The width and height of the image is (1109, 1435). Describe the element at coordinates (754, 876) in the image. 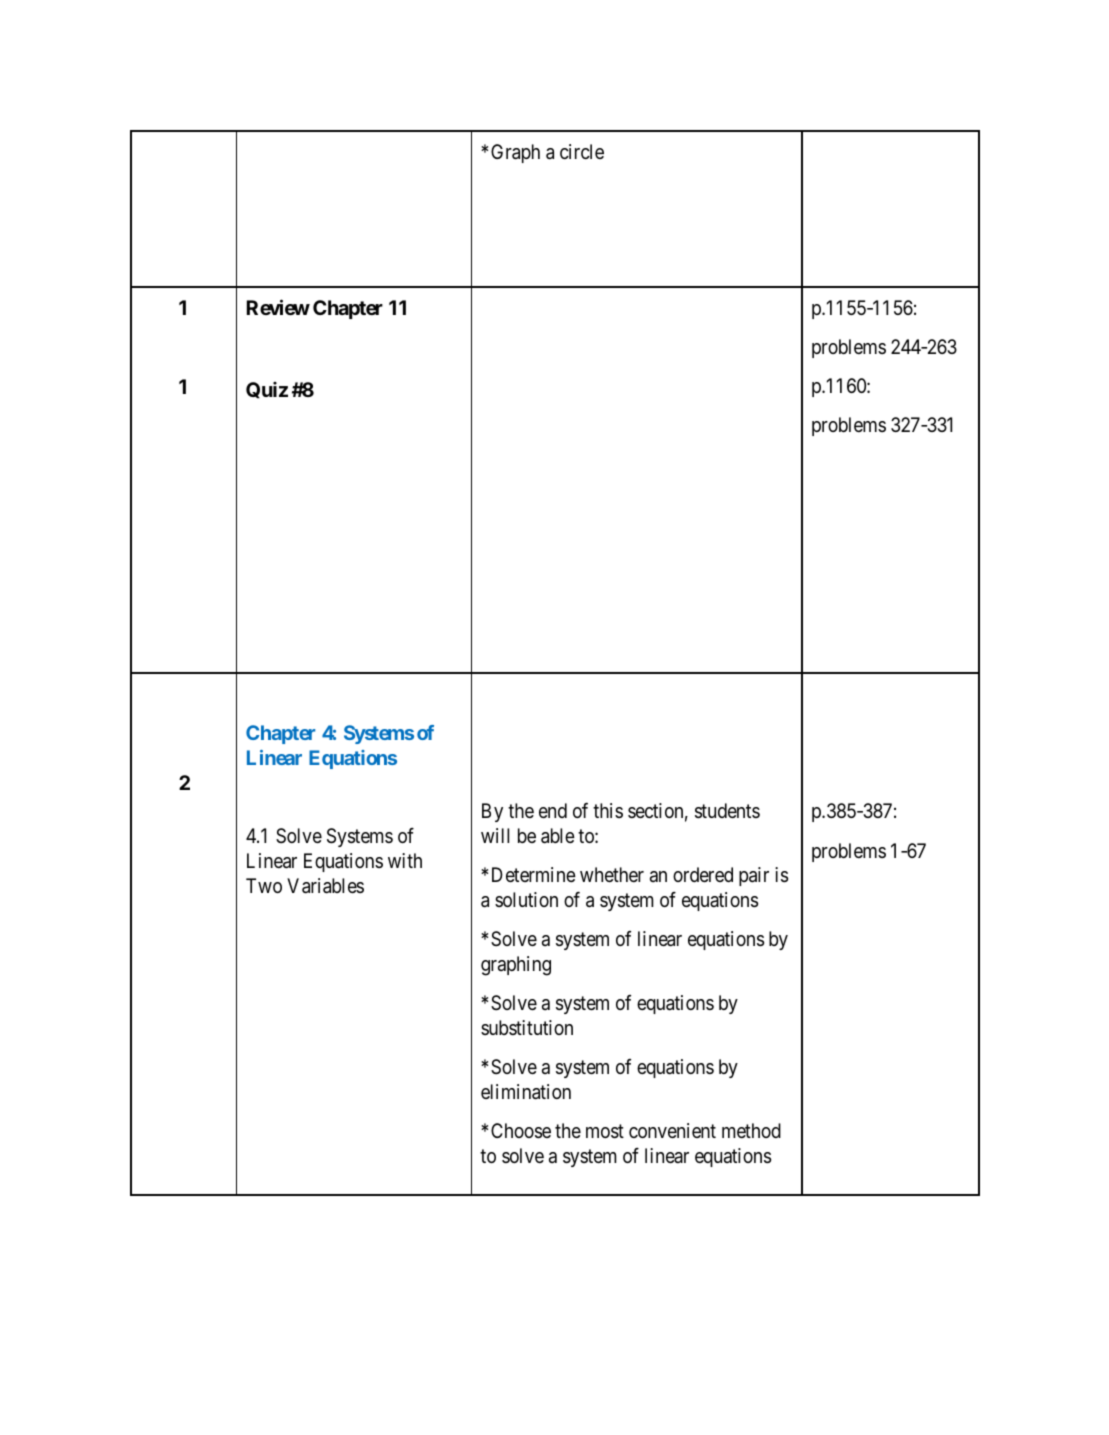

I see `pair` at that location.
